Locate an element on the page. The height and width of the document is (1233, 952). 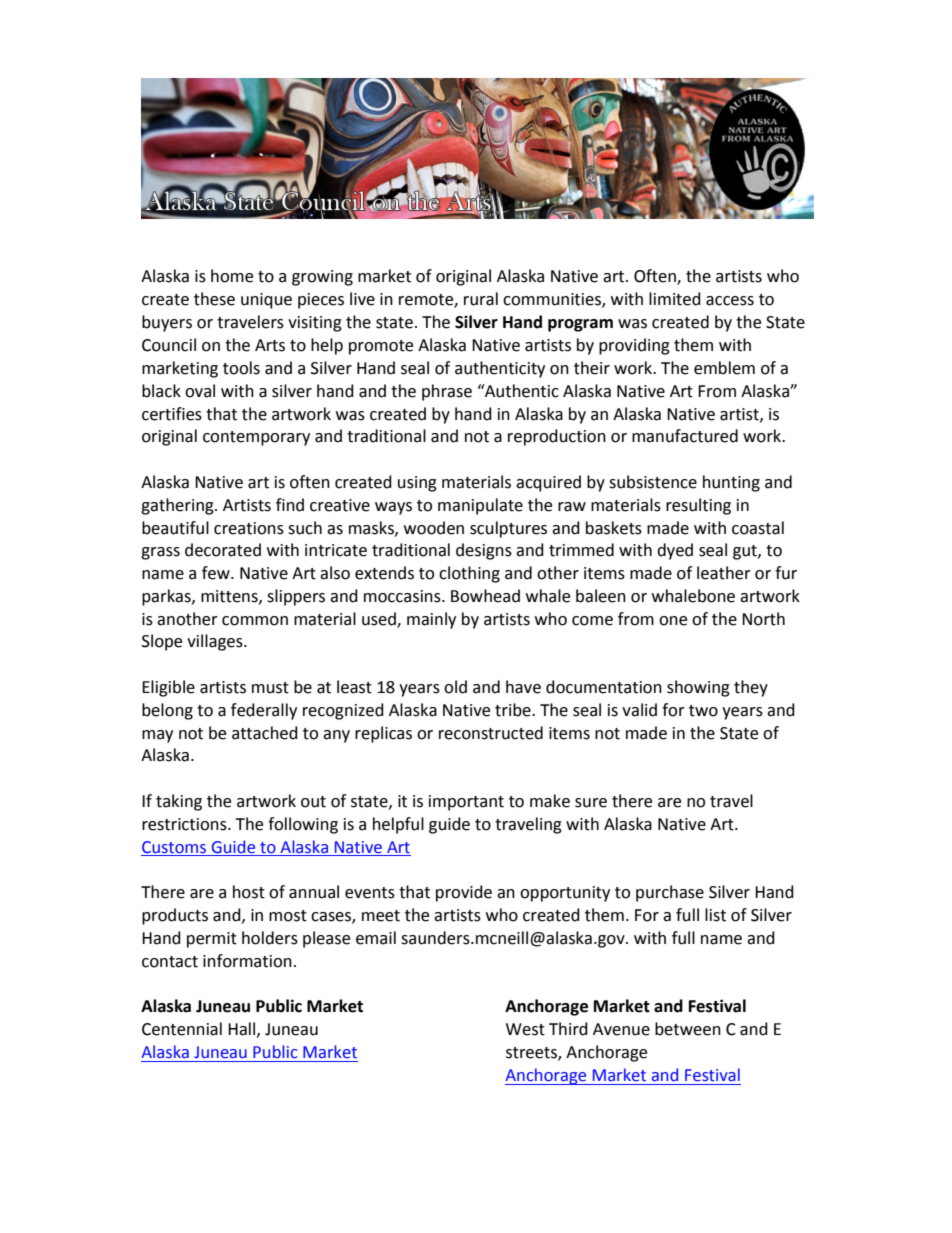
sure is located at coordinates (591, 803).
